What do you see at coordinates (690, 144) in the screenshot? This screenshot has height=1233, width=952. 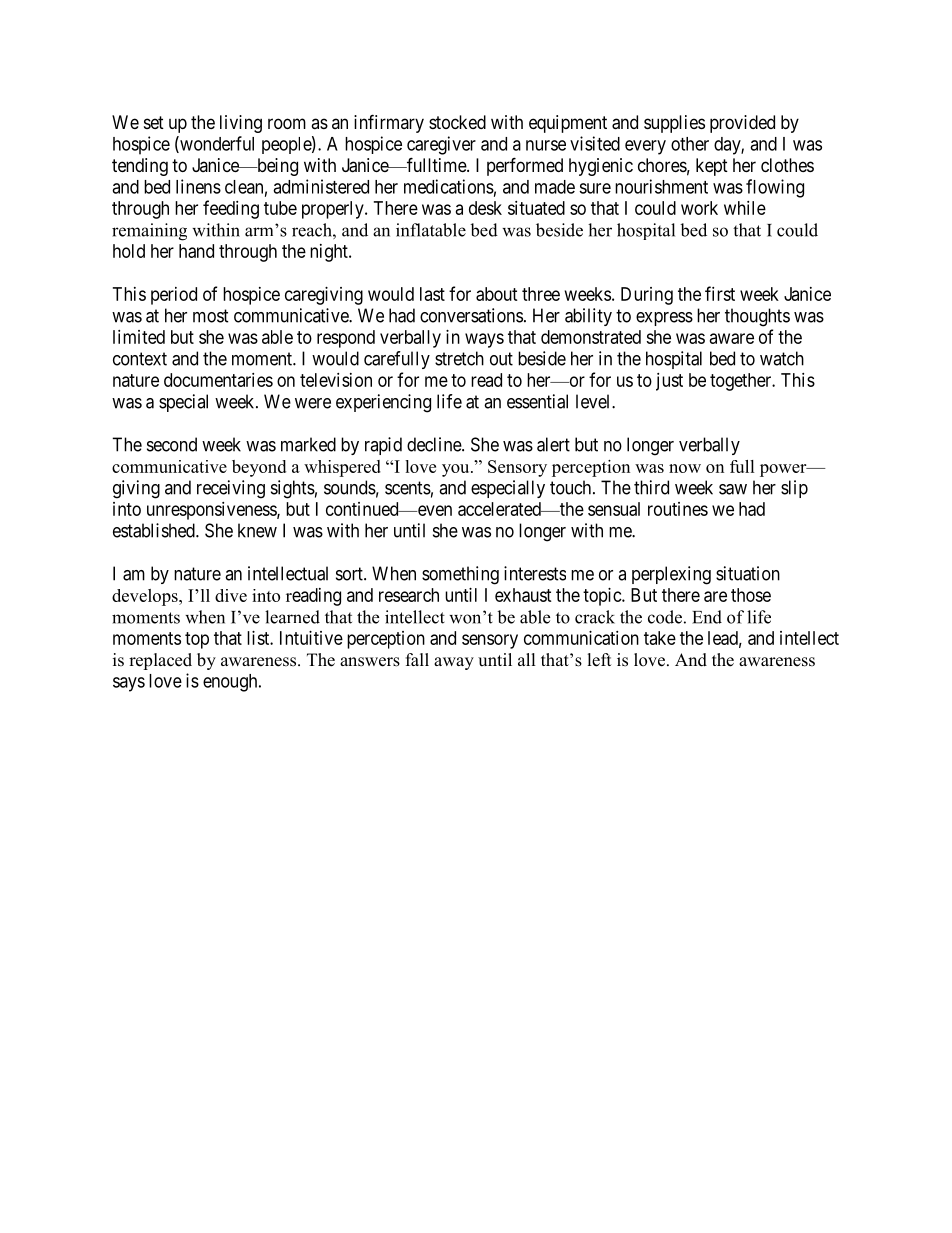 I see `other` at bounding box center [690, 144].
